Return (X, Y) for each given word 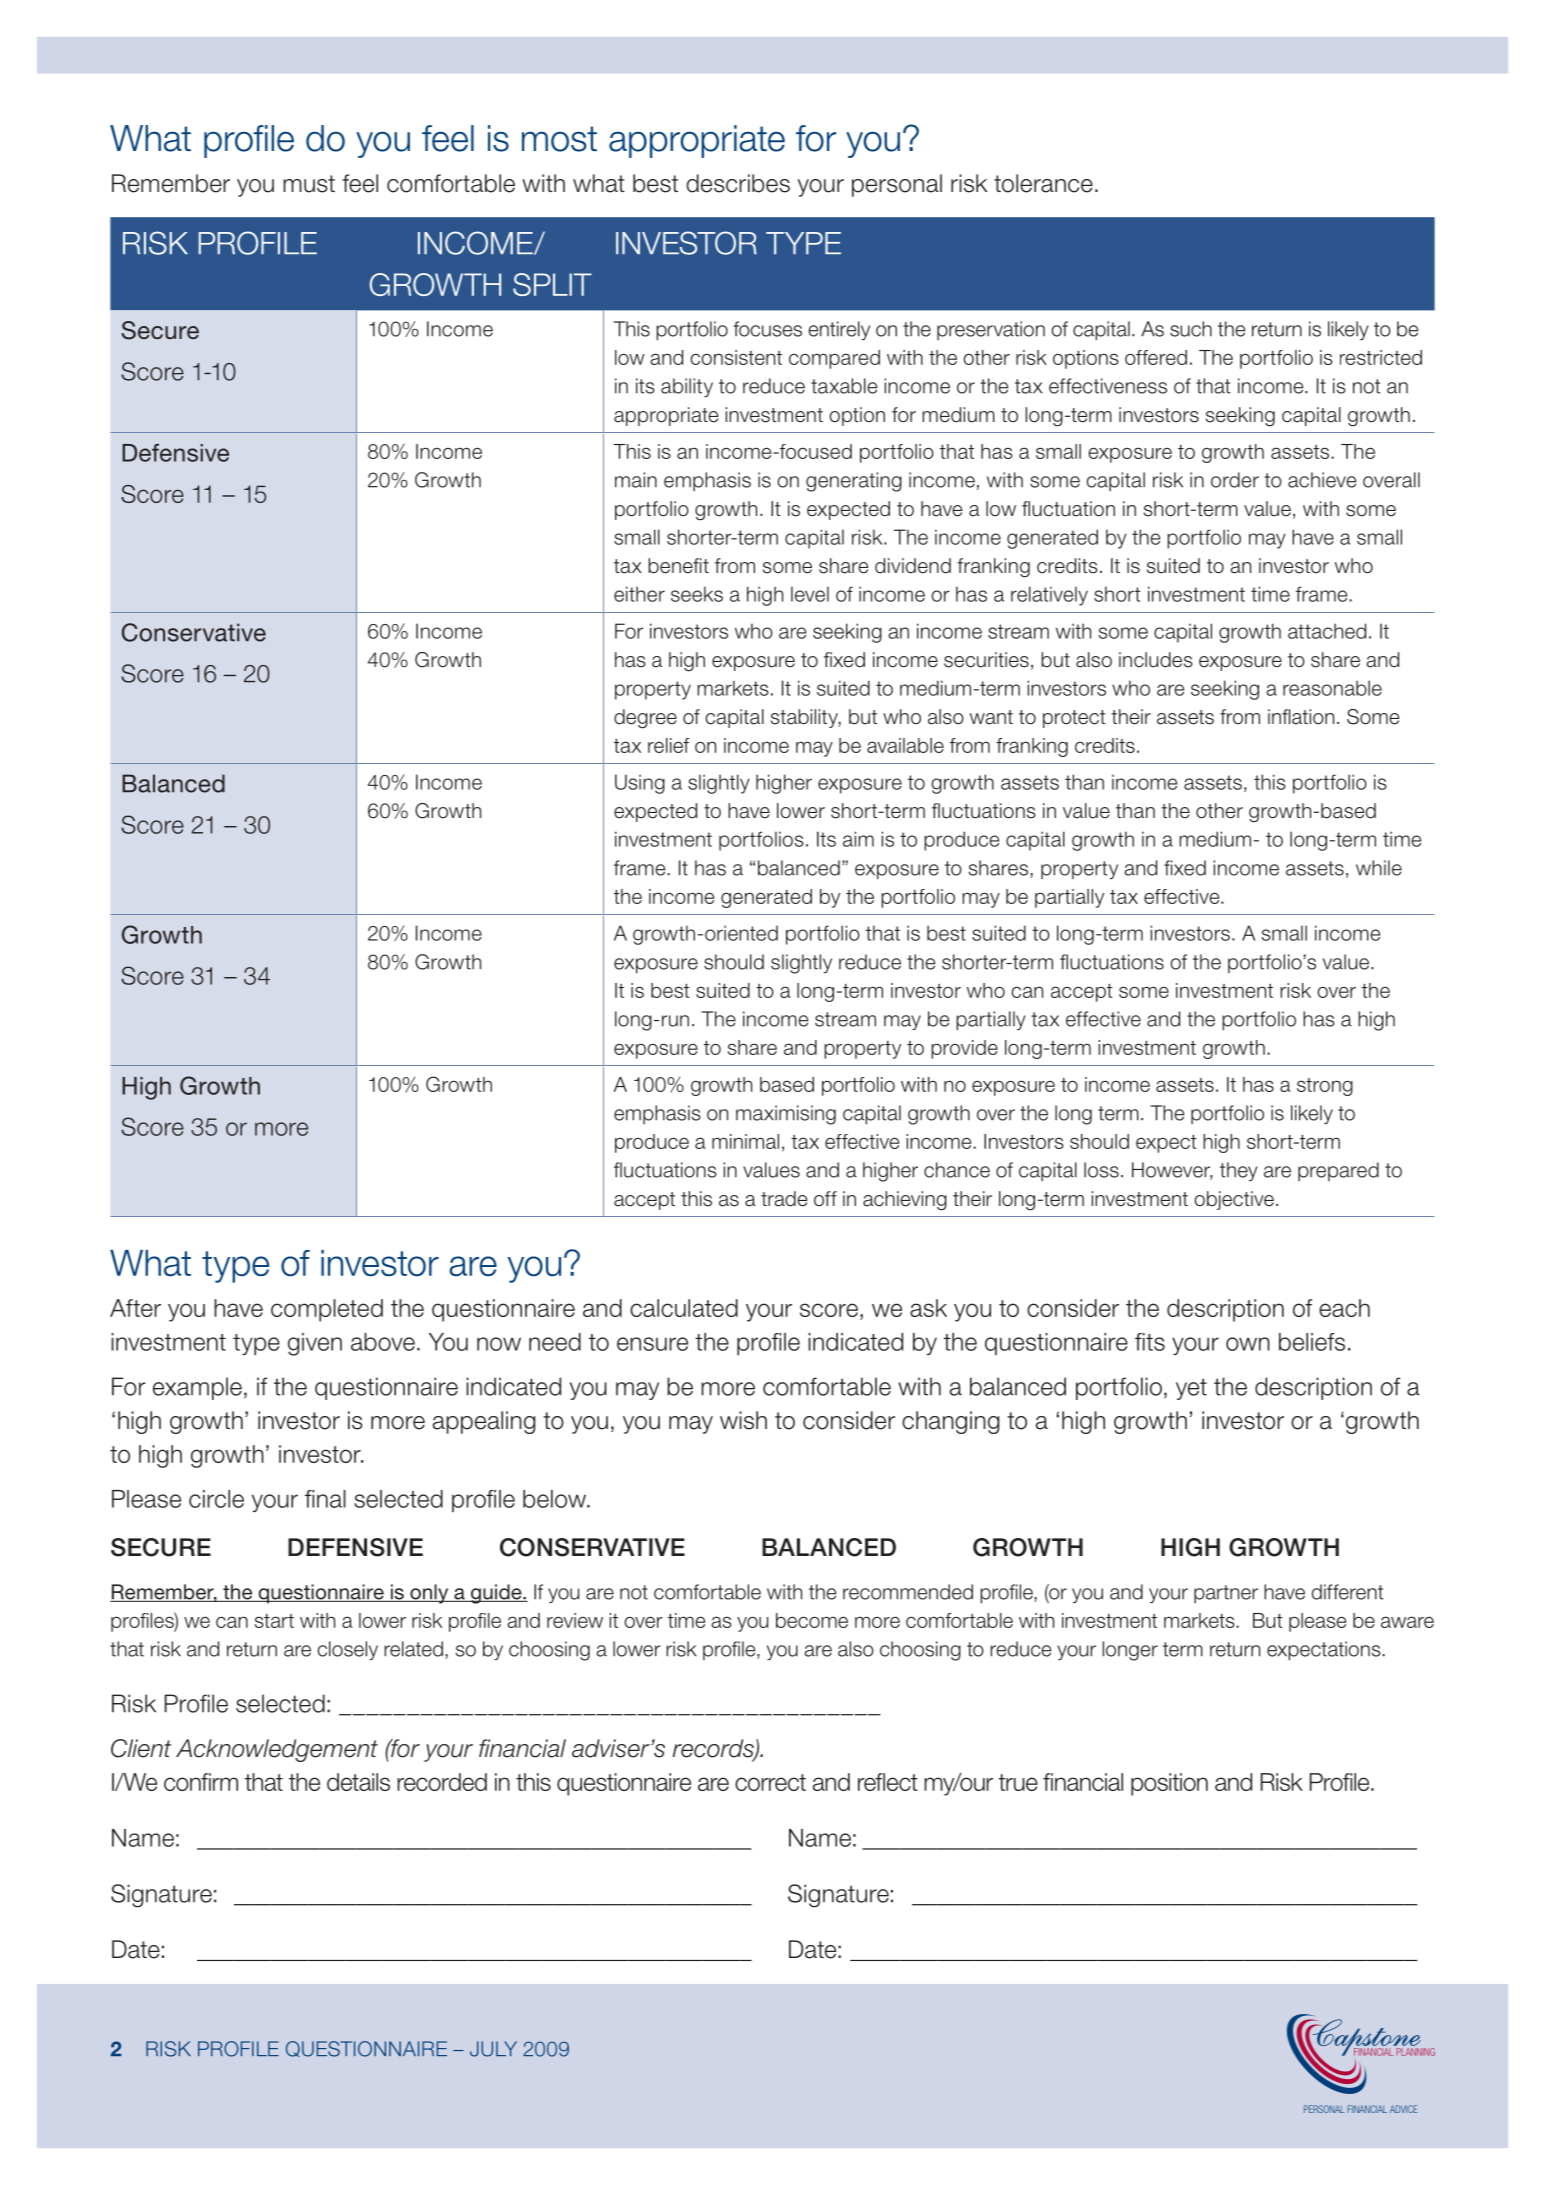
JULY (493, 2049)
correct (770, 1782)
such (1191, 329)
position (1169, 1784)
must (309, 184)
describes (738, 183)
